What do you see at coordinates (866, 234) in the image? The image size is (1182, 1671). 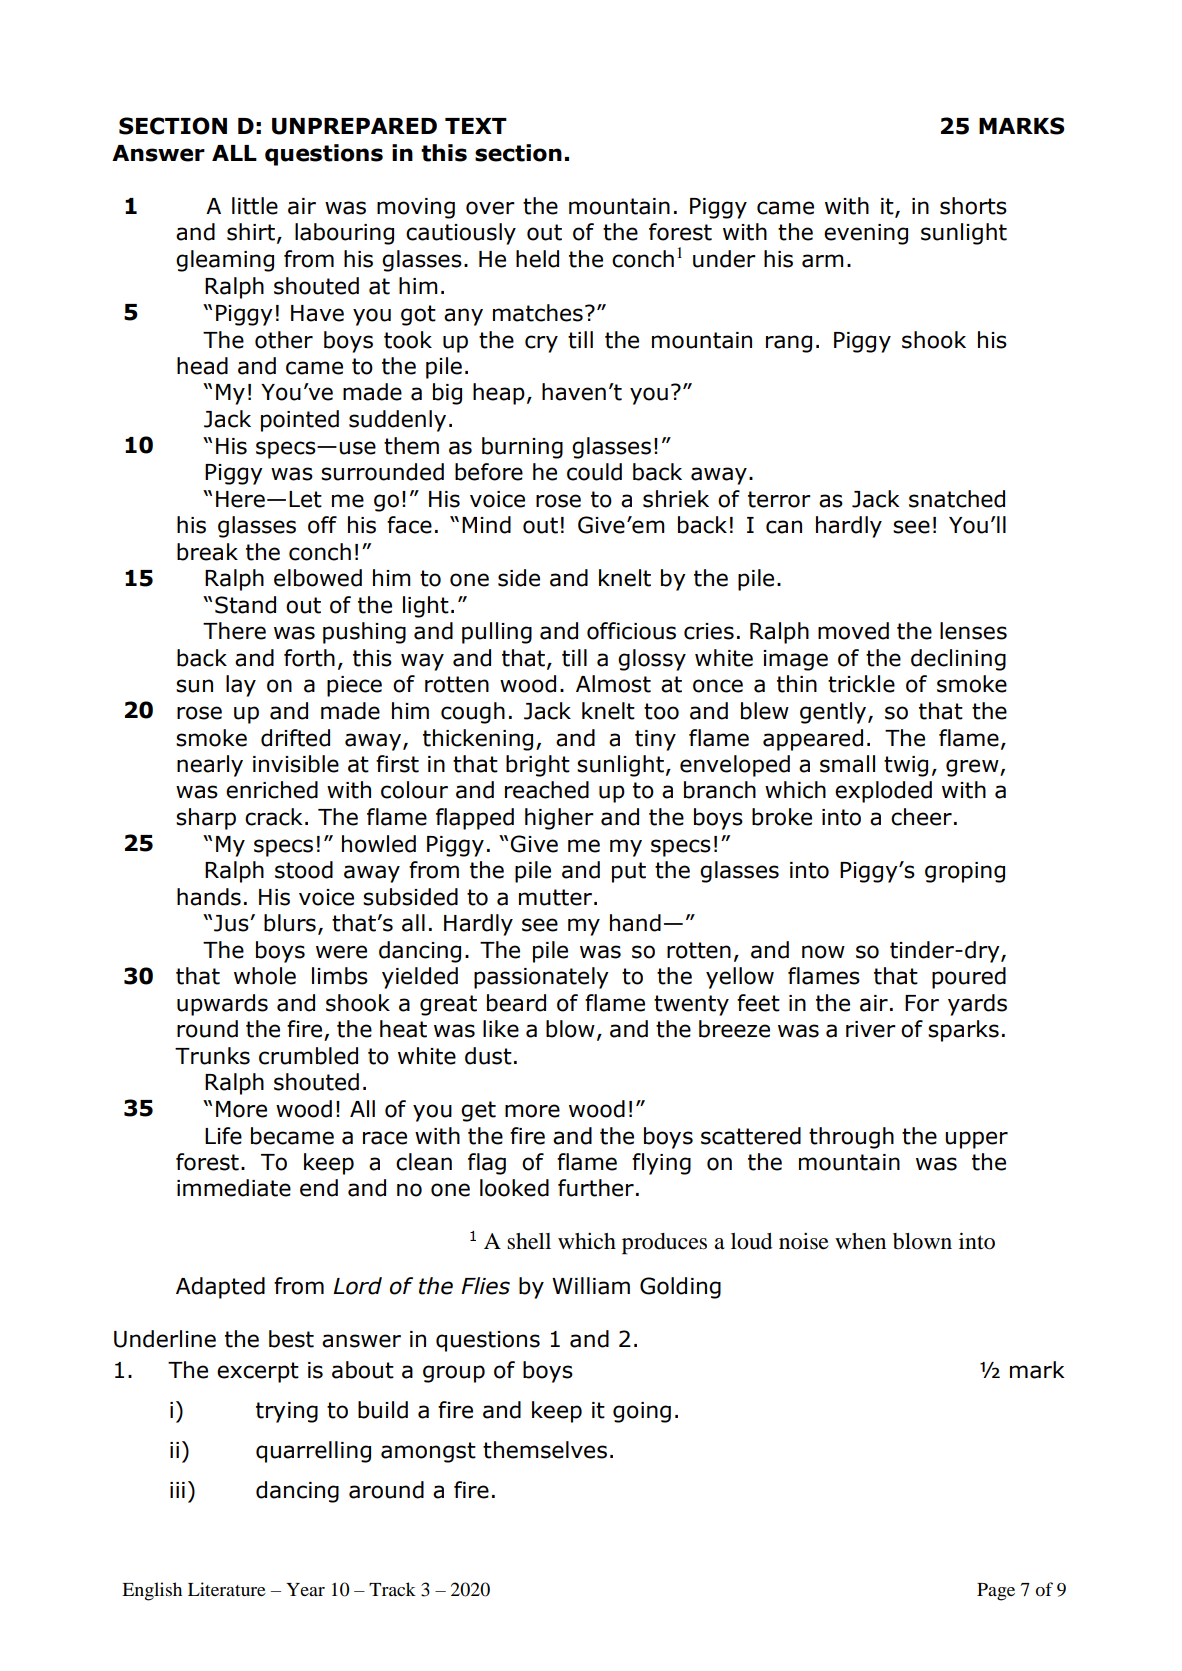 I see `evening` at bounding box center [866, 234].
